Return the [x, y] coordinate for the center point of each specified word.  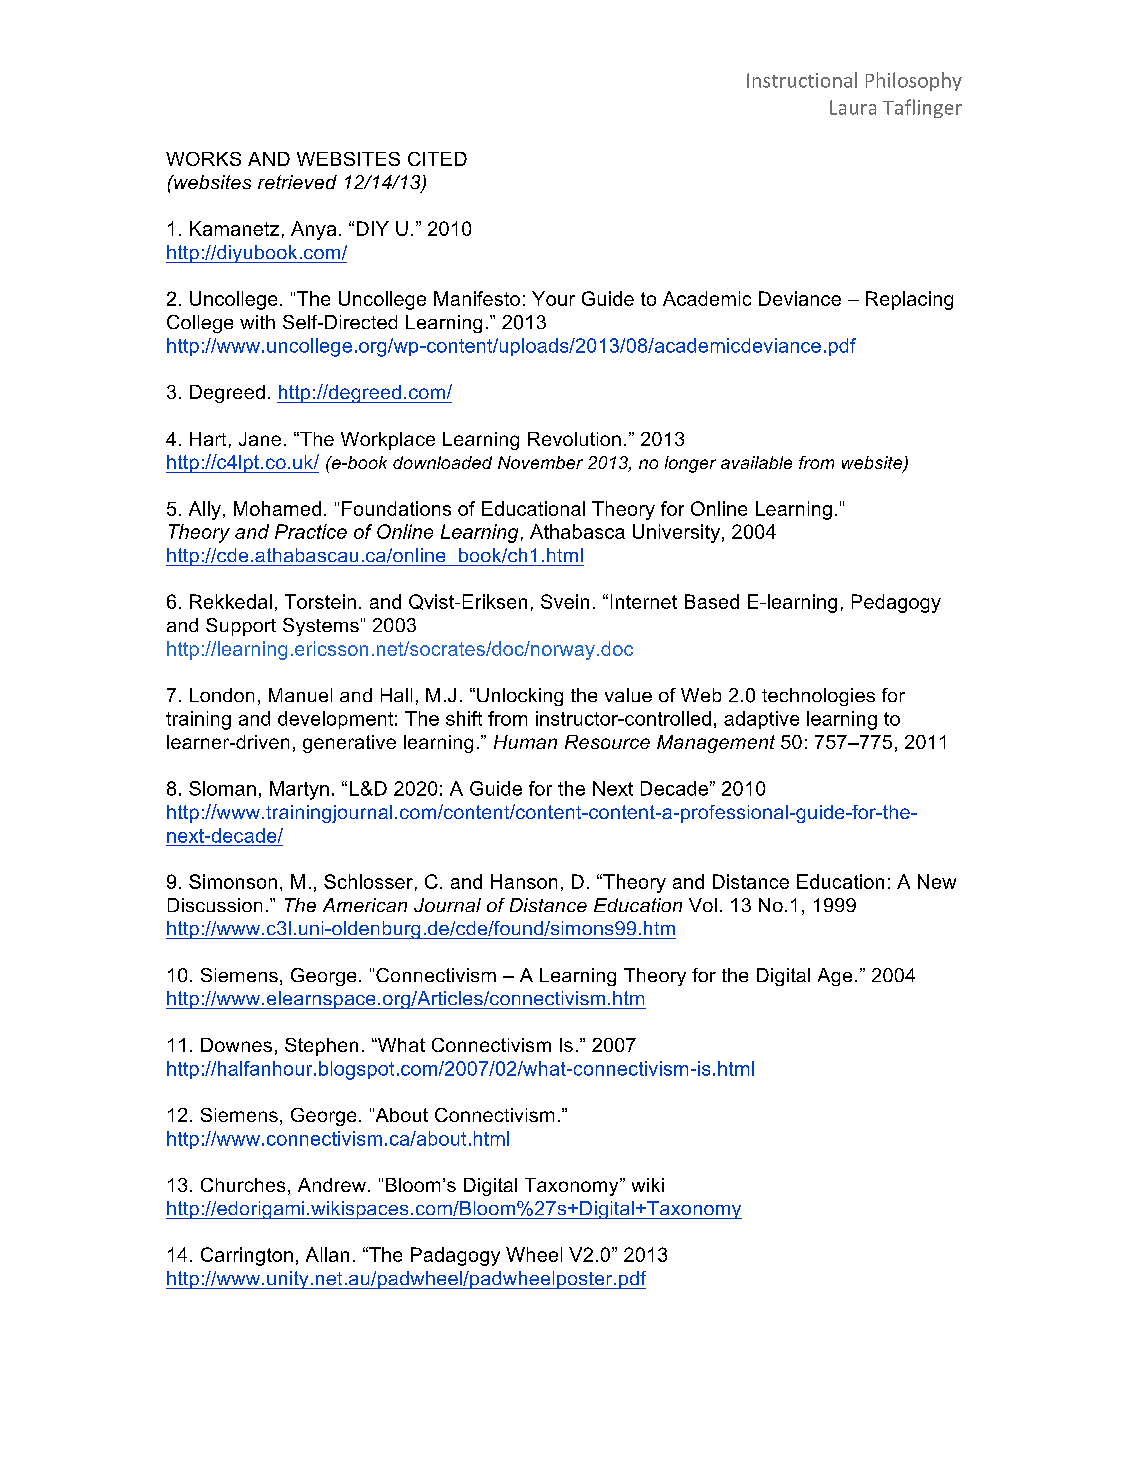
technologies [818, 697]
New [937, 881]
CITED [437, 159]
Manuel [300, 695]
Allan [327, 1254]
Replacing [909, 300]
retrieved [297, 182]
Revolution [574, 439]
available [756, 462]
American [365, 905]
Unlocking [520, 697]
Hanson [524, 881]
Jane [260, 439]
